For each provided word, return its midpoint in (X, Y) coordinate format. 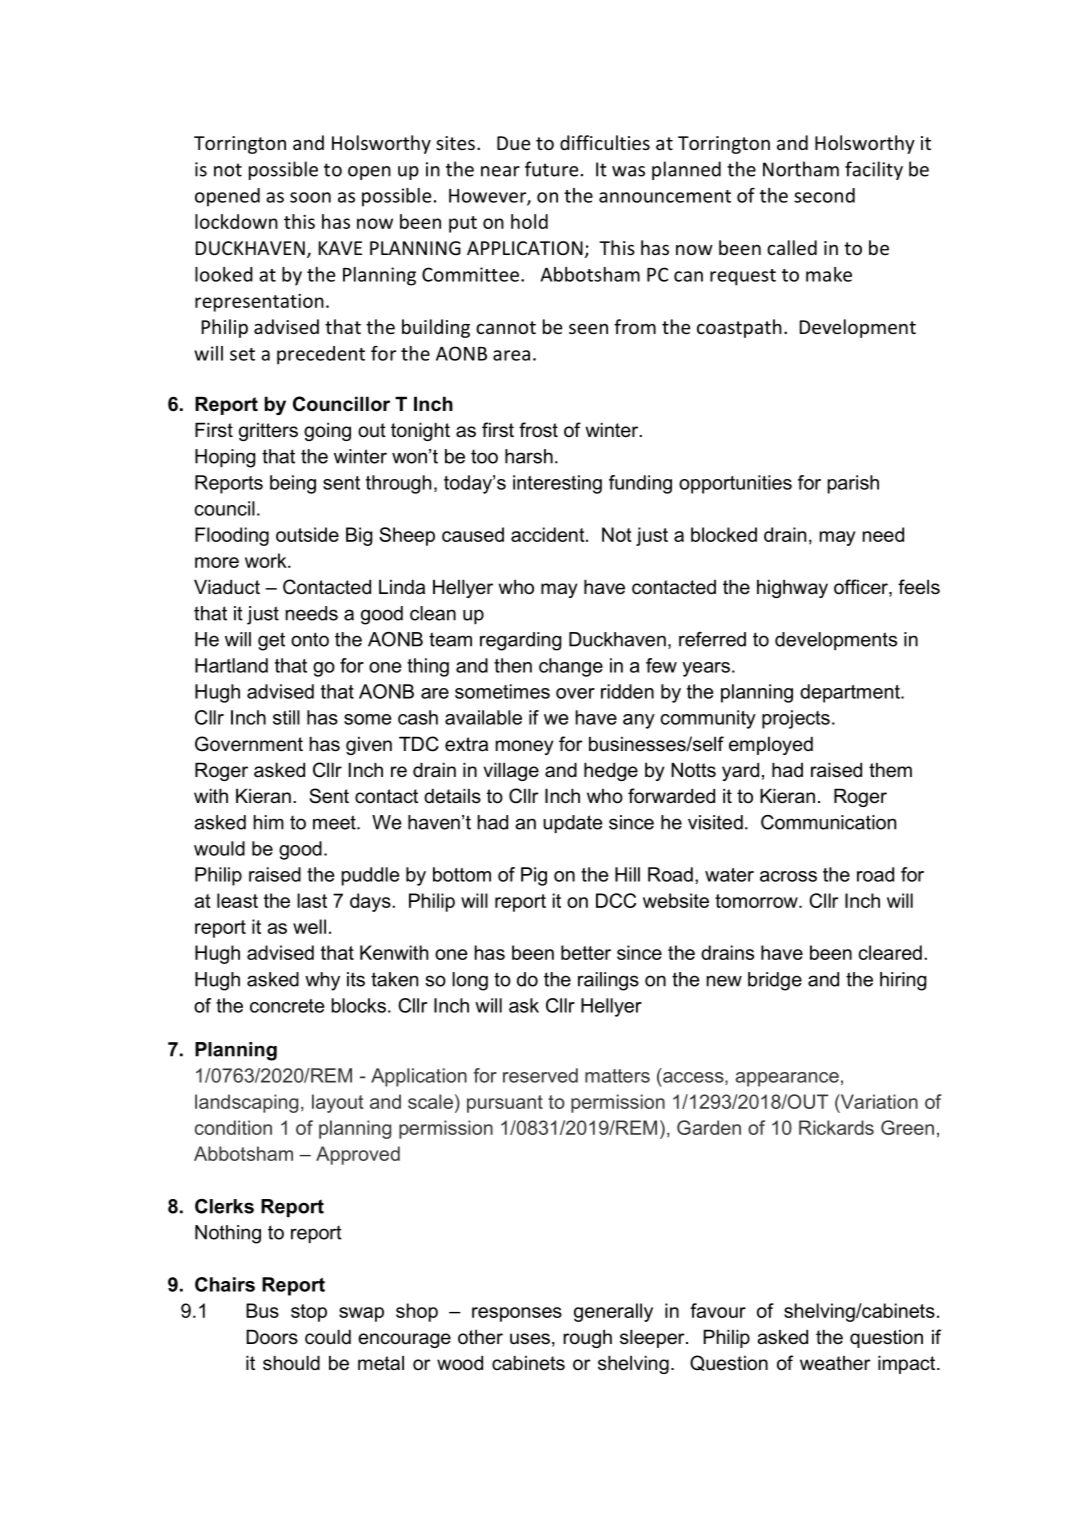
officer (862, 588)
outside (307, 534)
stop (309, 1313)
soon (310, 197)
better (586, 952)
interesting (557, 484)
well (309, 926)
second (824, 195)
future (551, 169)
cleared (890, 952)
